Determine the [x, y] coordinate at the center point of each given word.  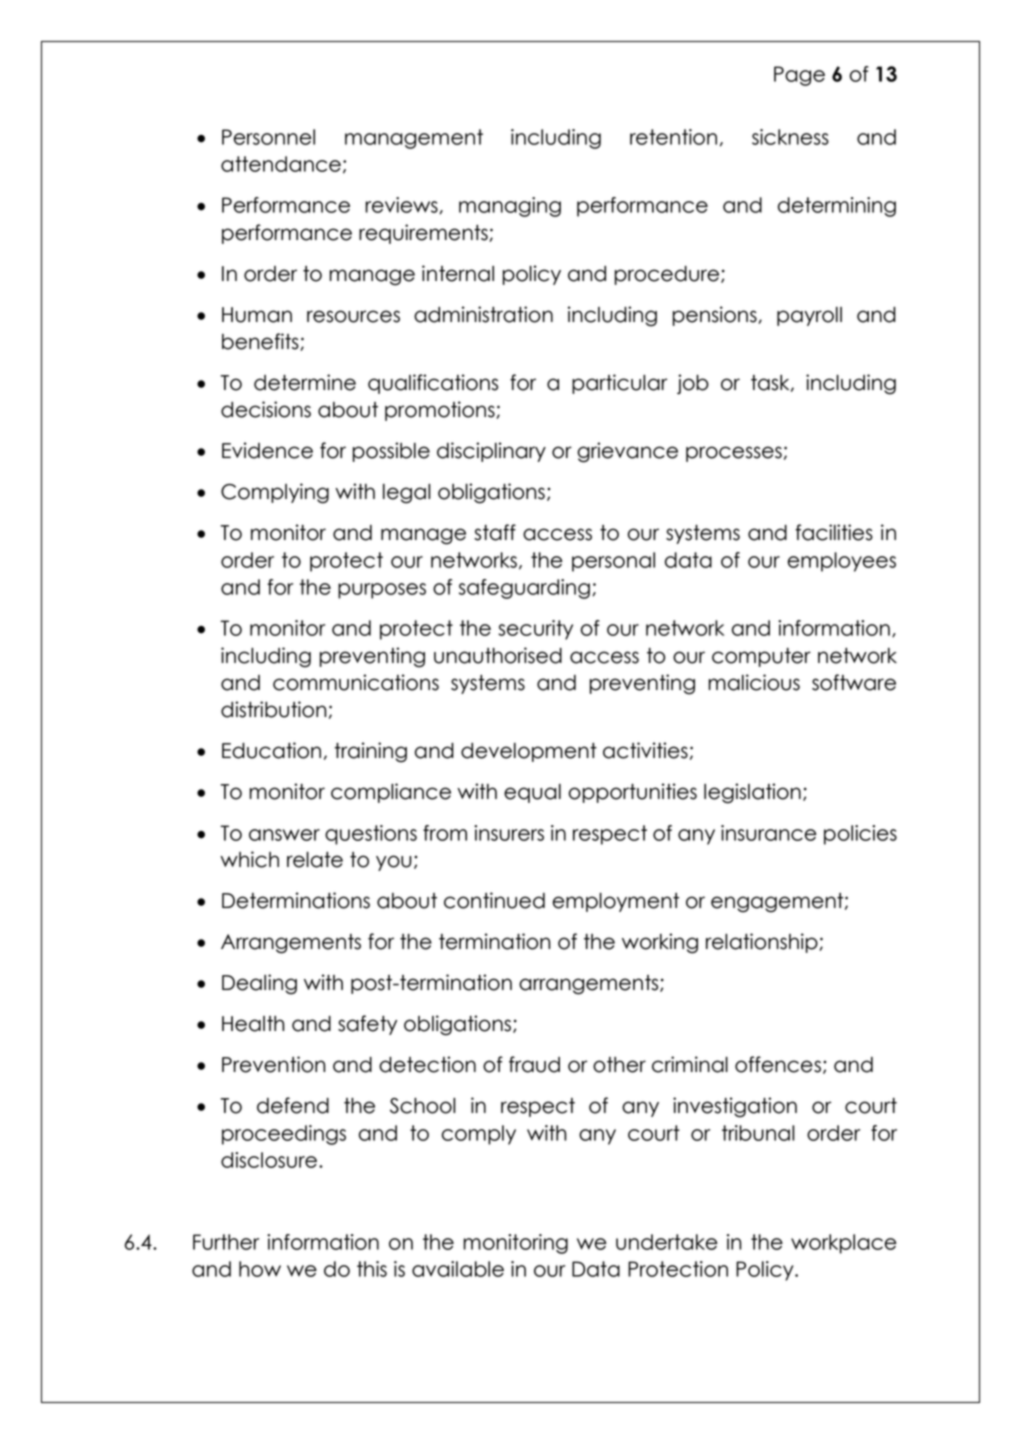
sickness [790, 137]
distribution [273, 709]
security [535, 630]
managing [510, 207]
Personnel [268, 137]
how [260, 1269]
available [458, 1269]
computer [761, 657]
